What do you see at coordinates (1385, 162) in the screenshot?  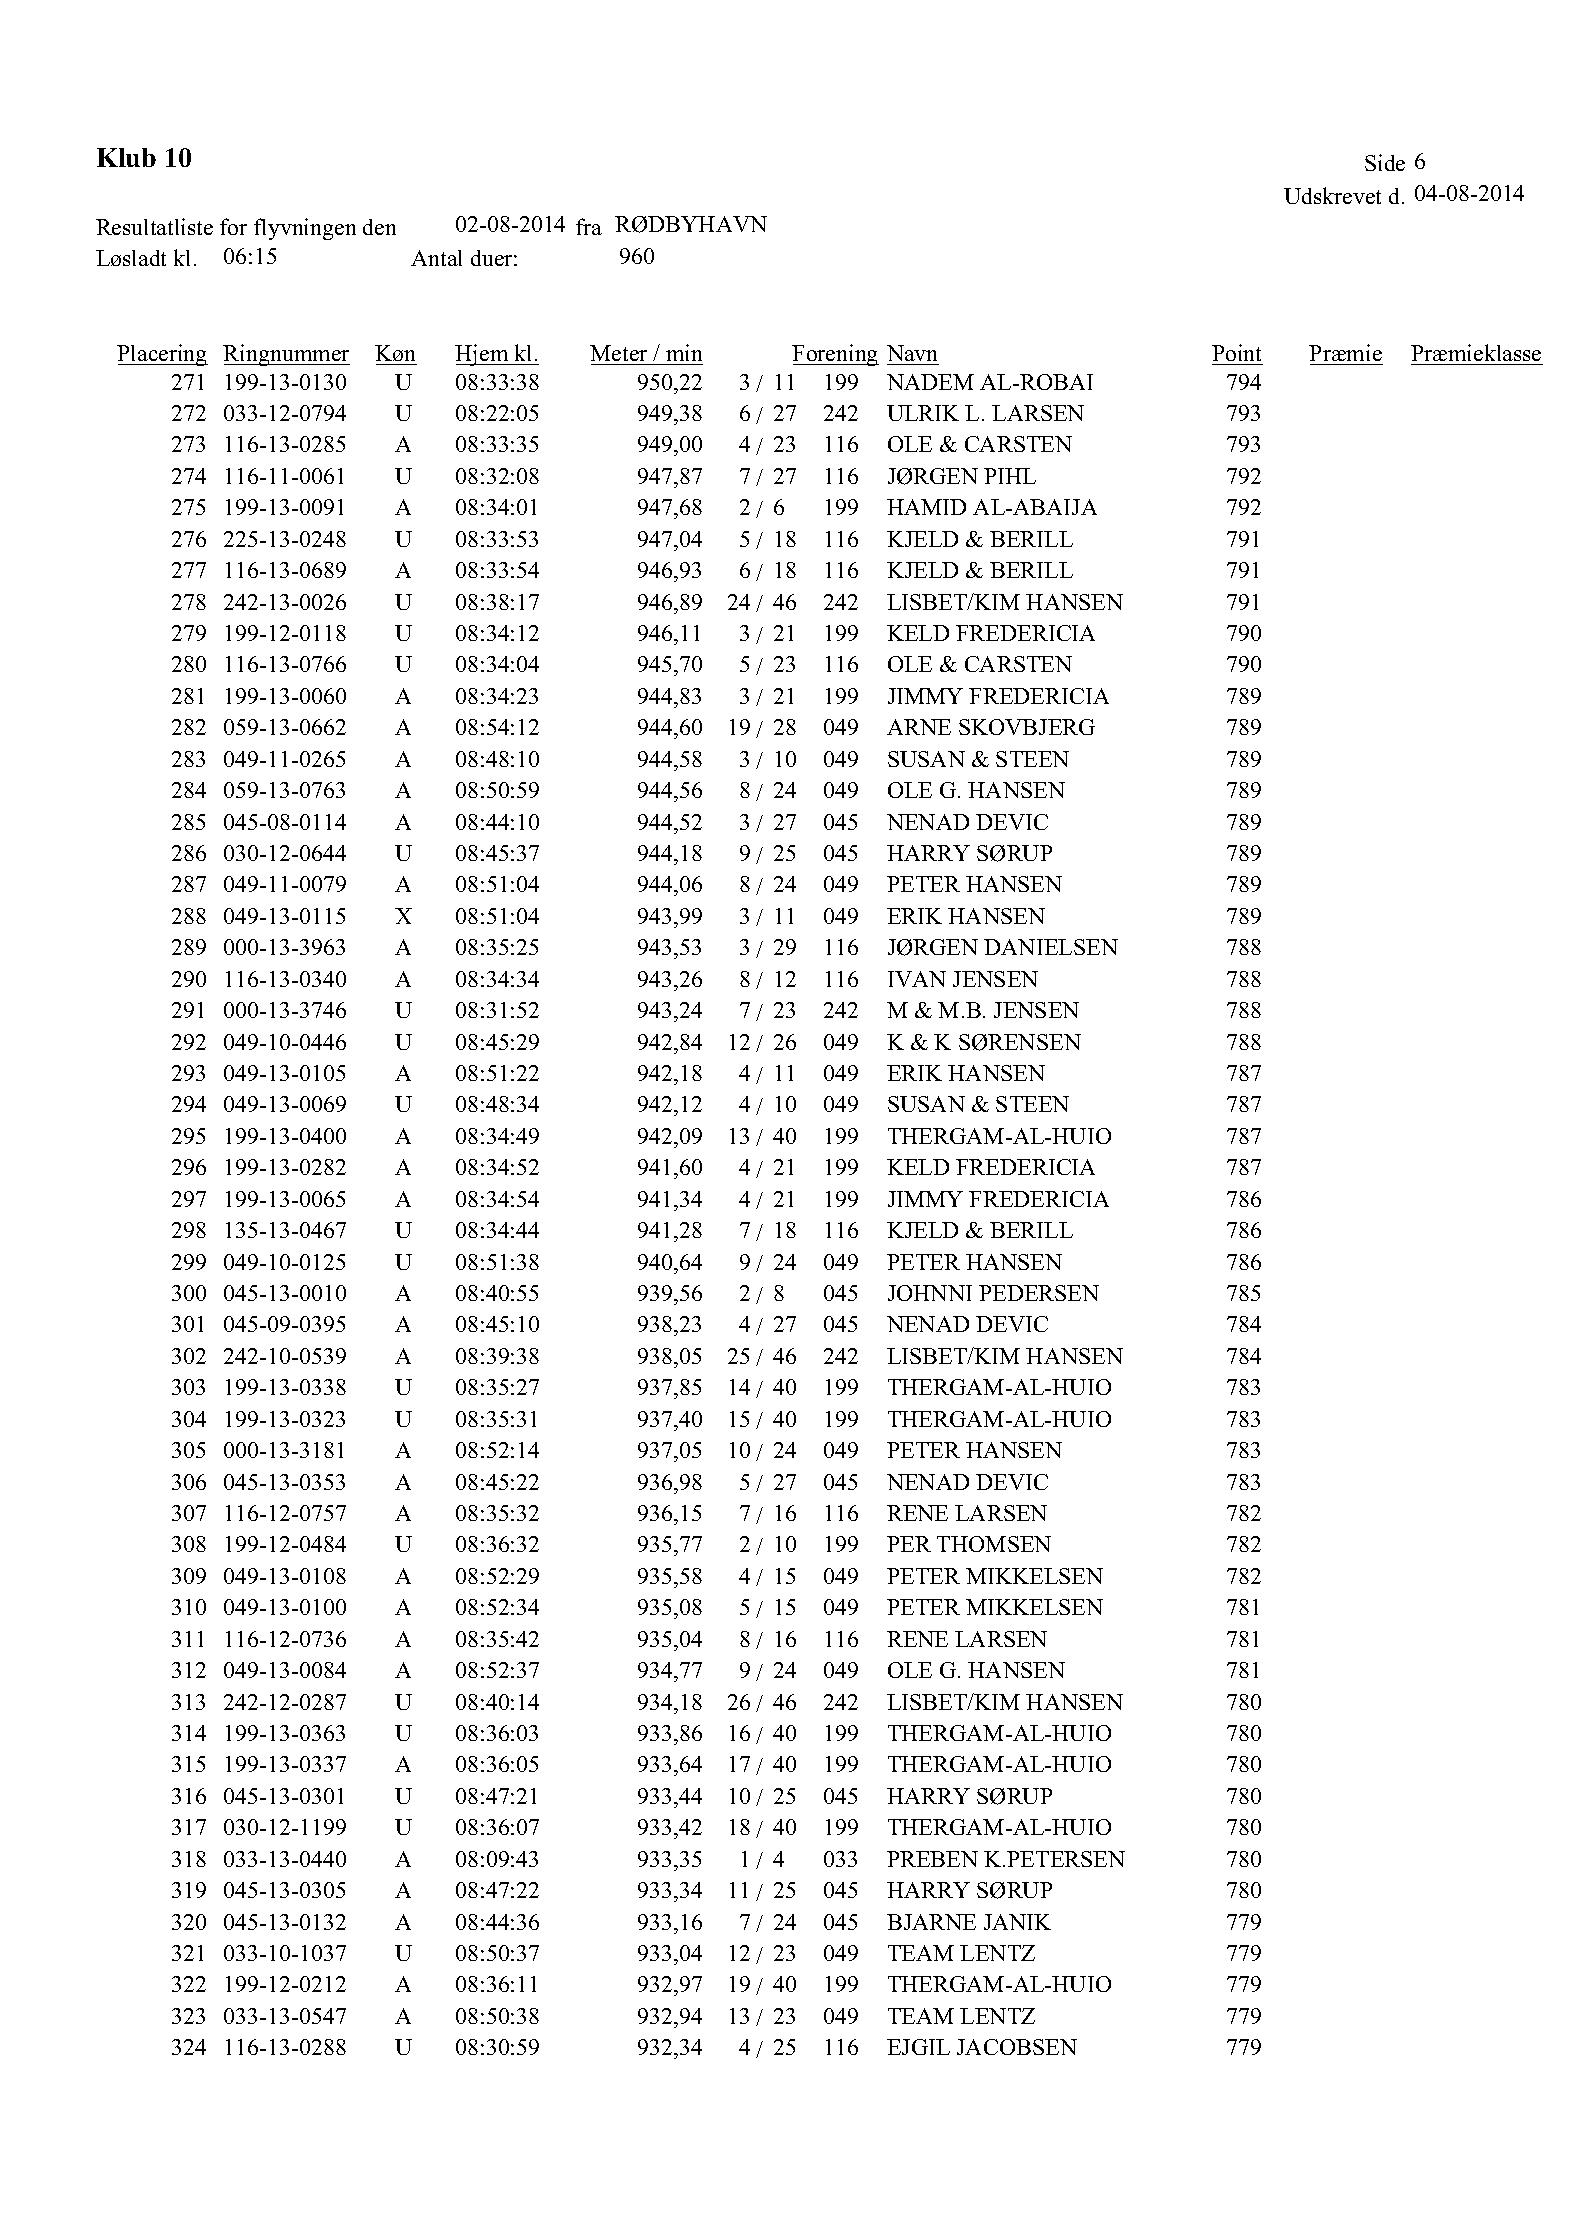 I see `Side` at bounding box center [1385, 162].
